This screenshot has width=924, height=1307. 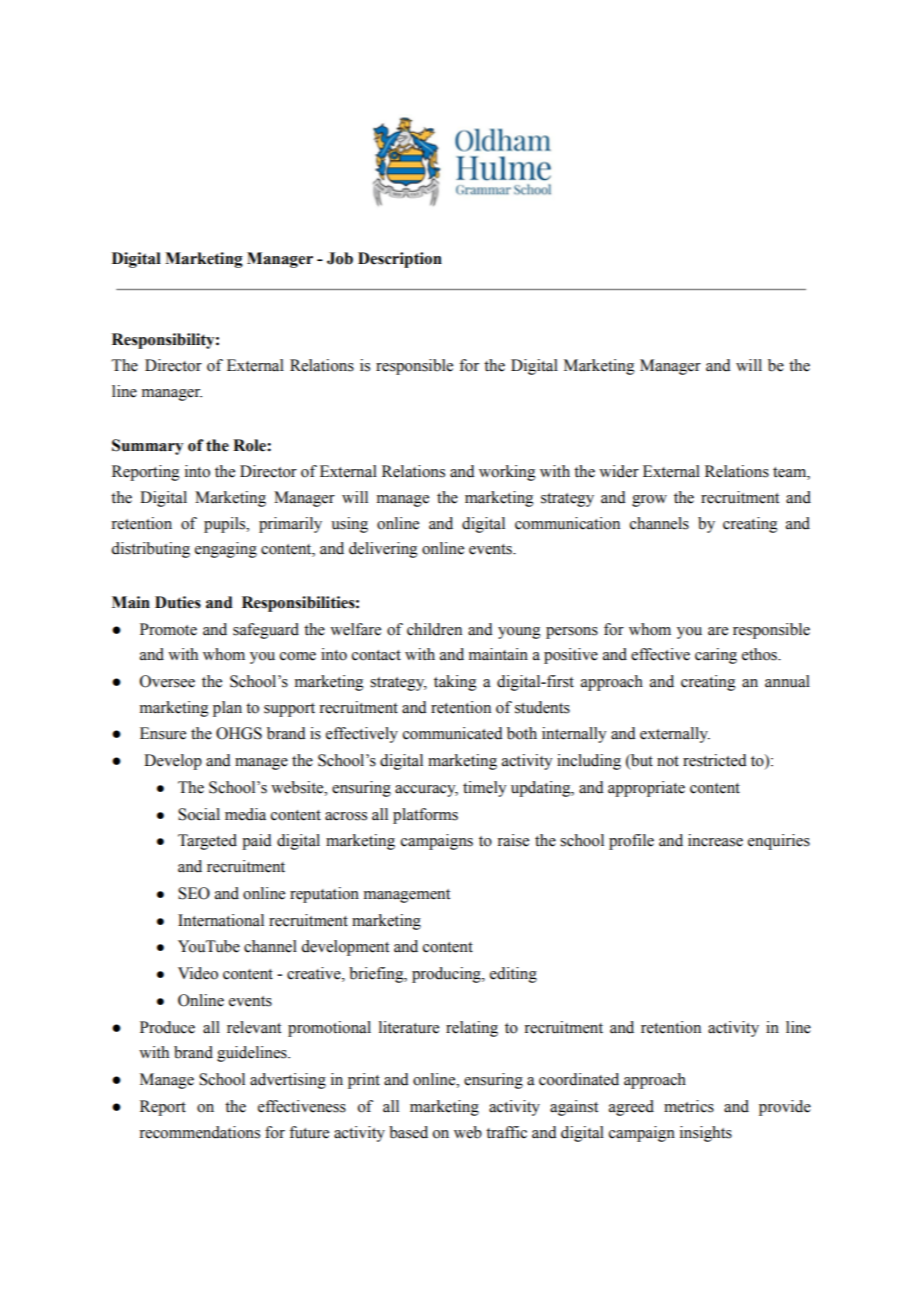 What do you see at coordinates (383, 550) in the screenshot?
I see `delivering` at bounding box center [383, 550].
